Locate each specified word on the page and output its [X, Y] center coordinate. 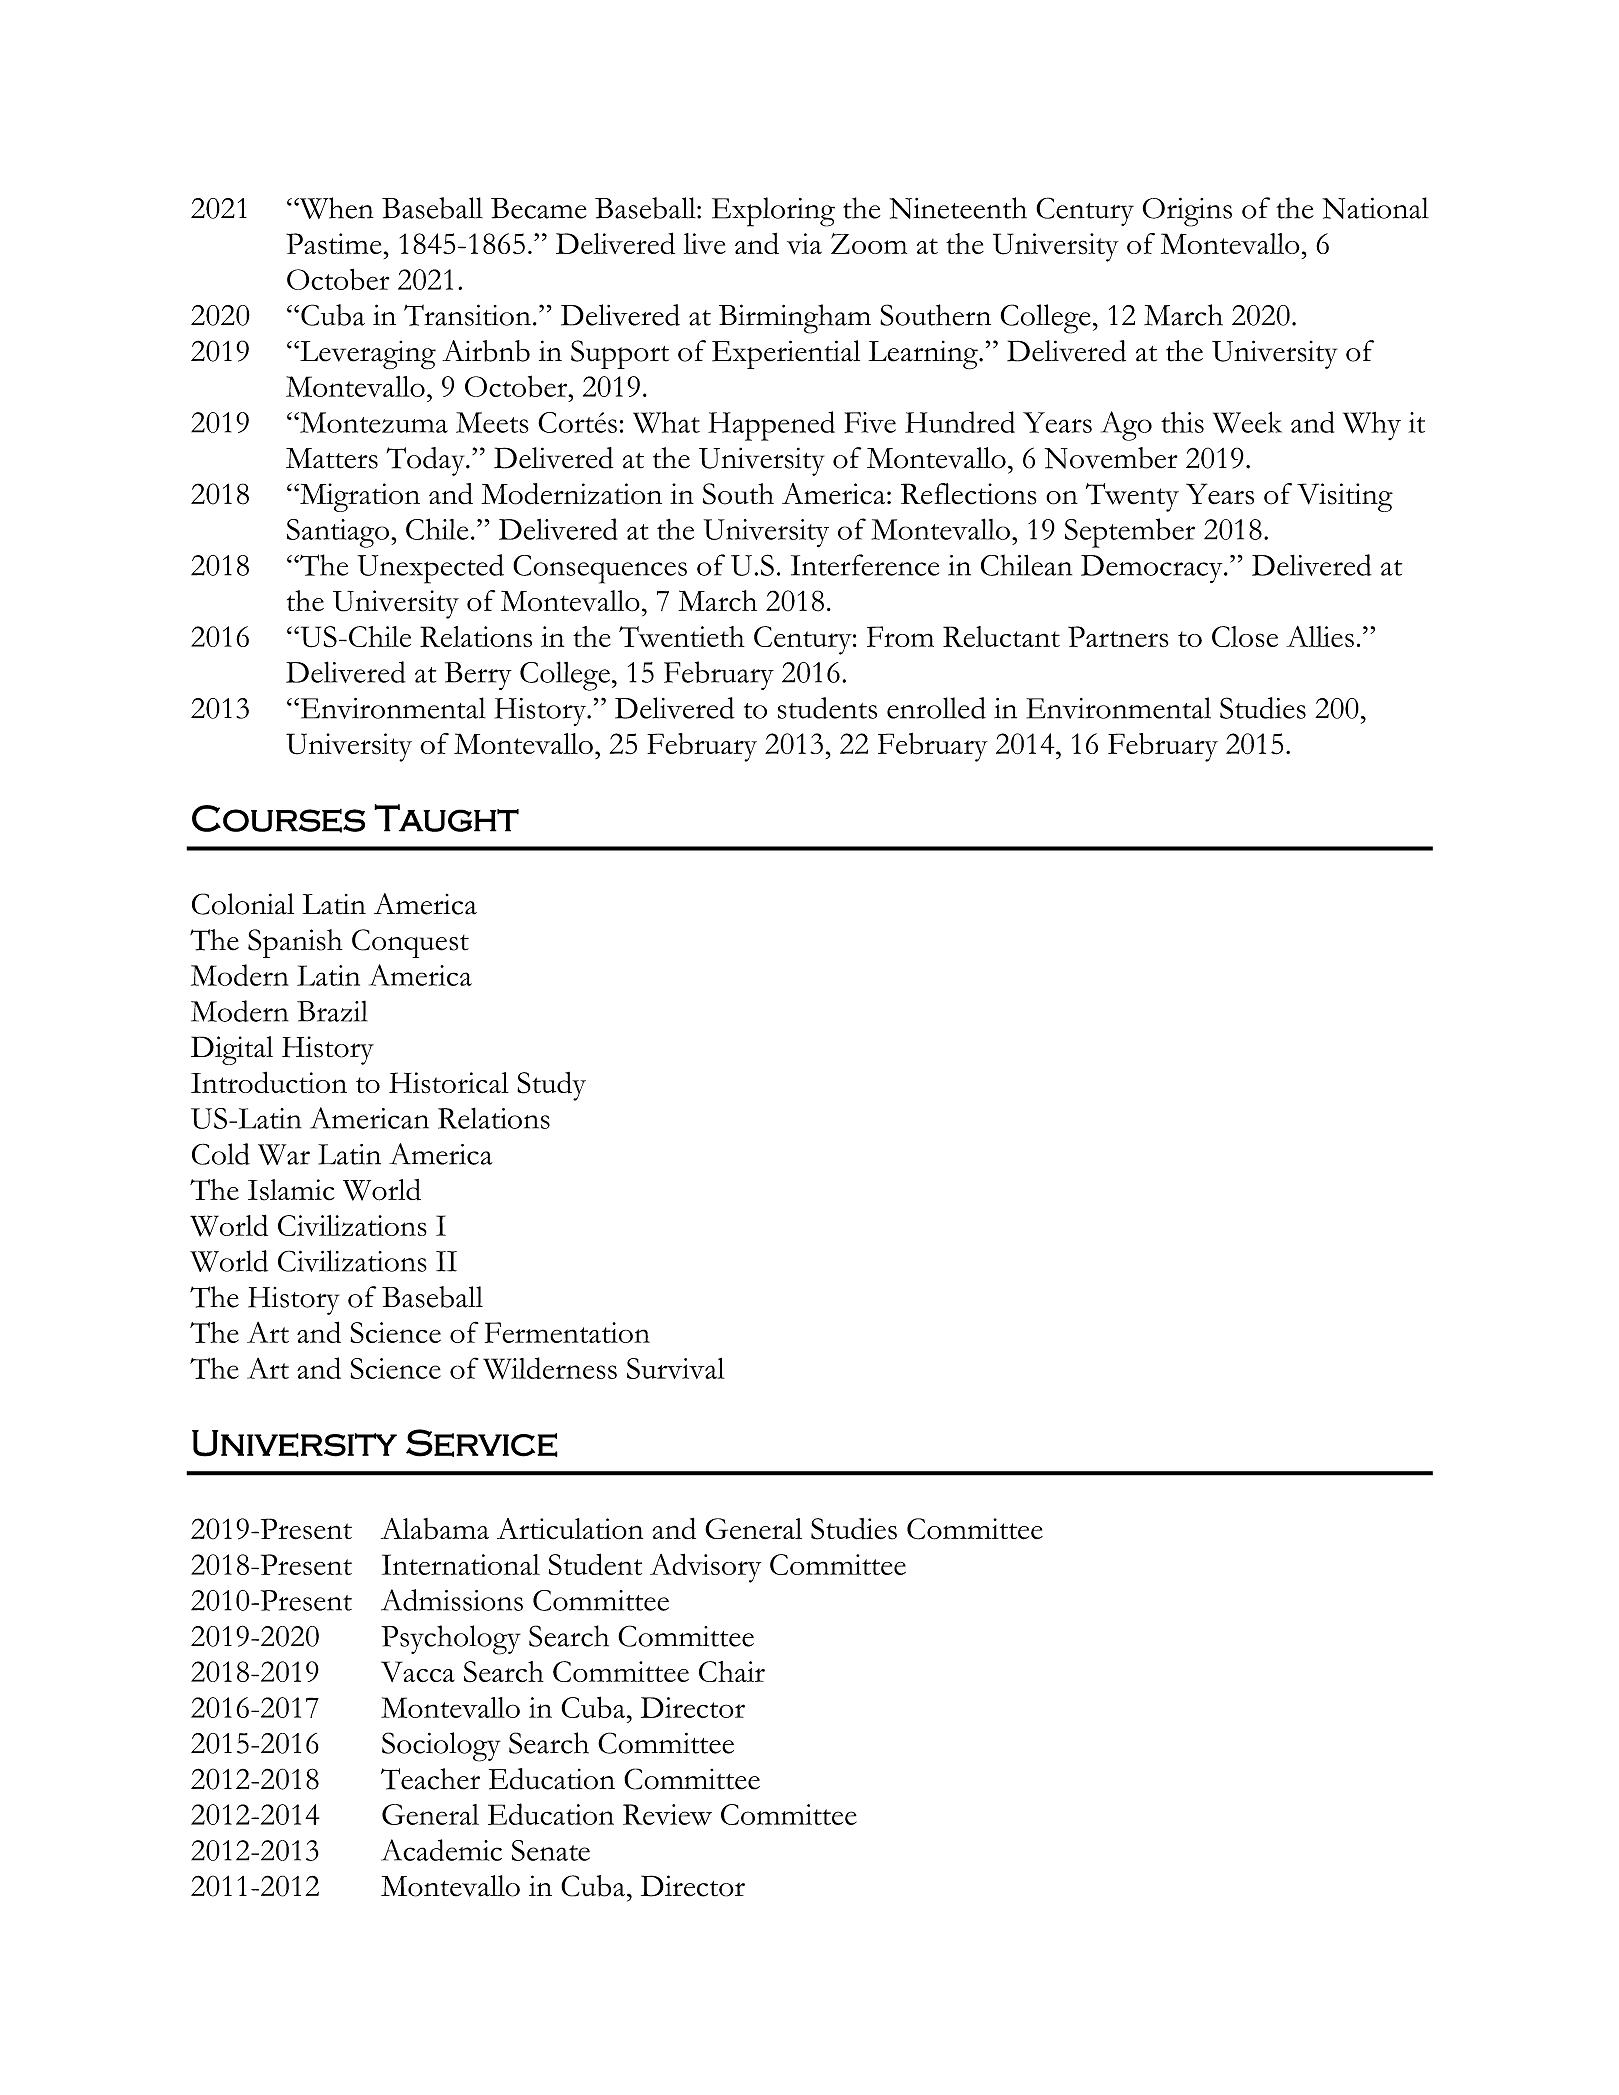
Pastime [334, 244]
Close [1245, 636]
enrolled [936, 708]
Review [667, 1814]
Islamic [291, 1190]
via [804, 243]
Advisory [705, 1568]
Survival [676, 1368]
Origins [1187, 212]
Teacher [430, 1779]
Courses [278, 819]
